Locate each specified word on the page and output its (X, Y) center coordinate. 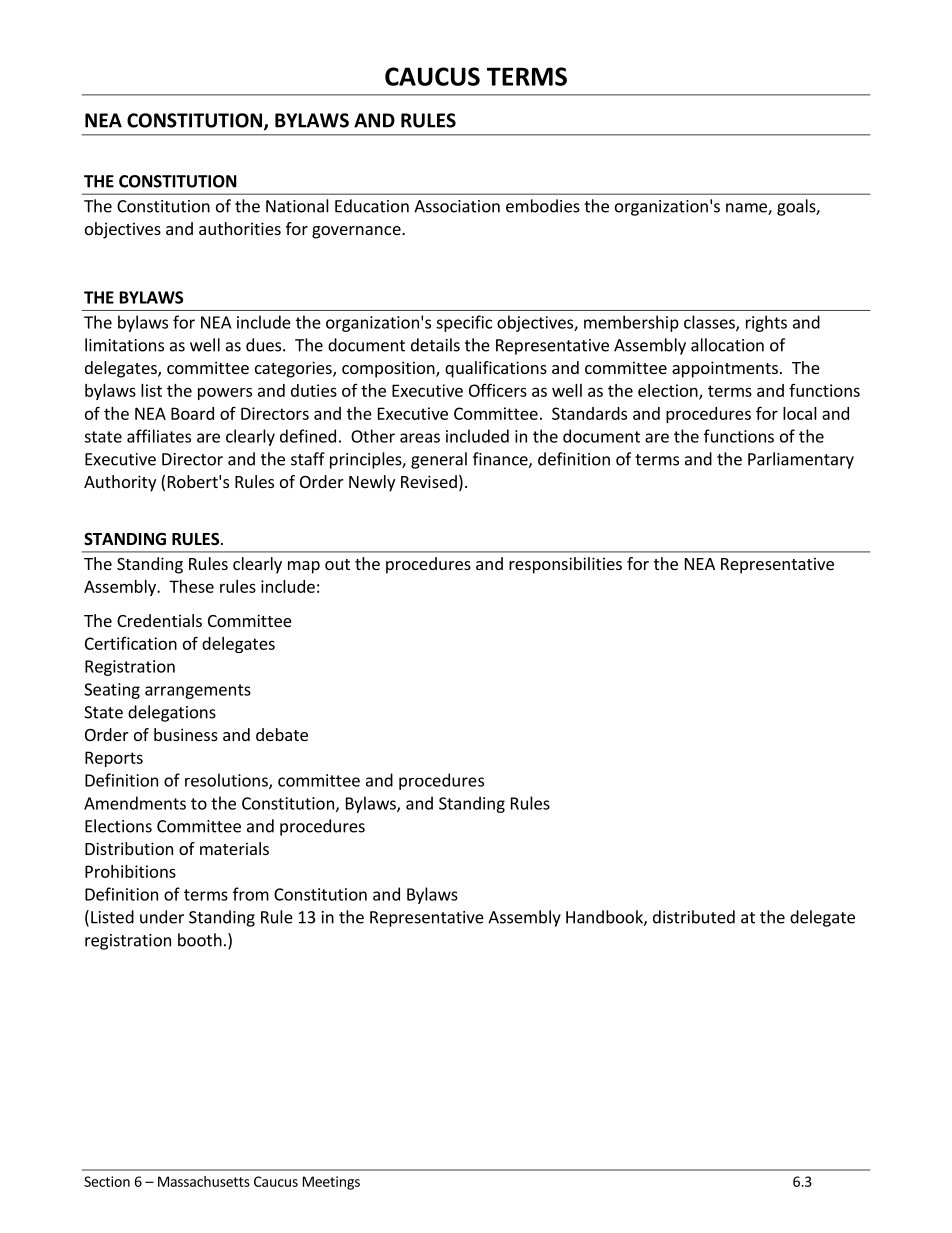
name (747, 209)
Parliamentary (801, 460)
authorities (240, 228)
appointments (725, 369)
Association (457, 206)
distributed (694, 917)
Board (192, 413)
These (191, 586)
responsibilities (565, 565)
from (251, 894)
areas (420, 438)
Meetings (331, 1183)
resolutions (227, 781)
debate (282, 734)
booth (200, 940)
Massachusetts (204, 1181)
